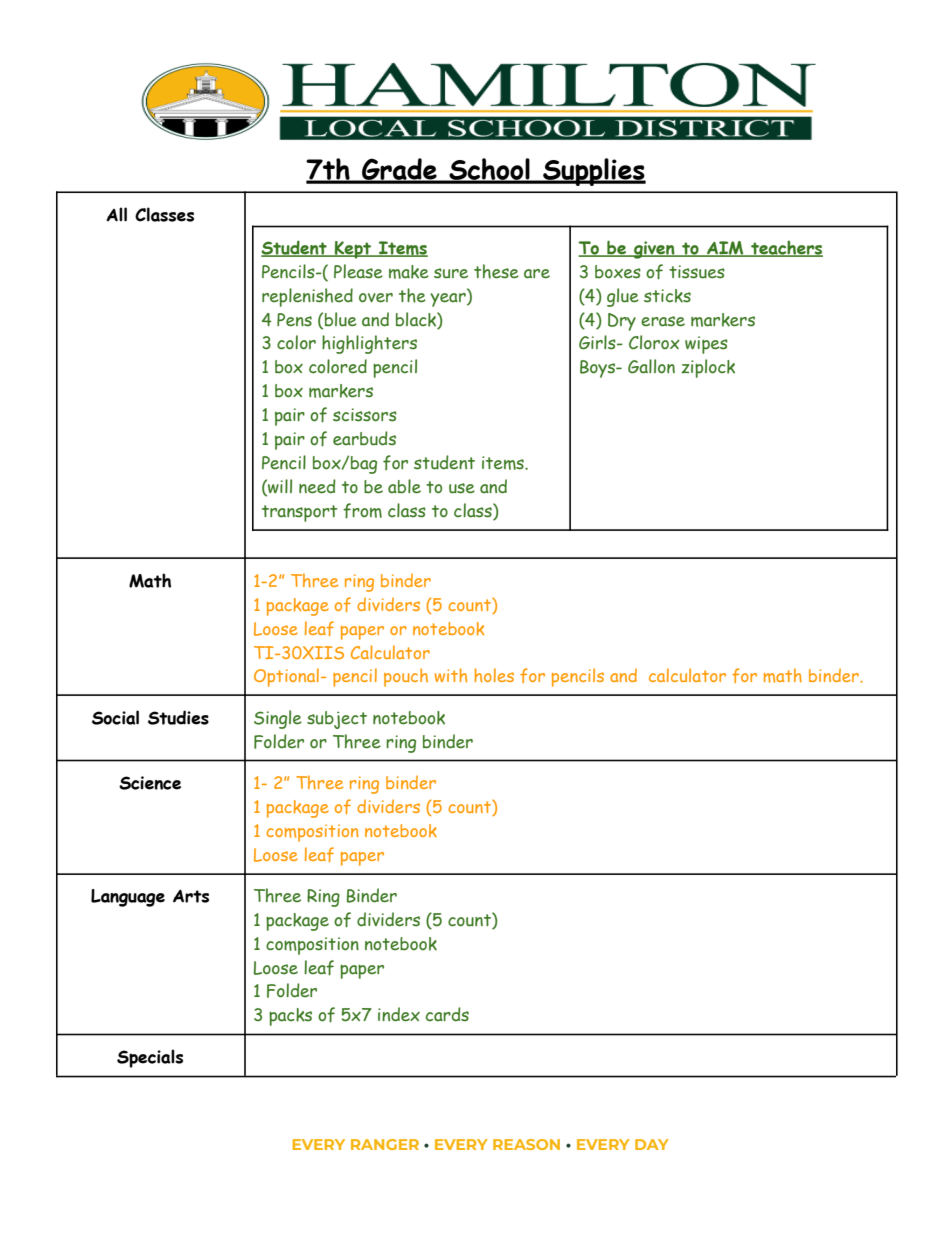 Image resolution: width=952 pixels, height=1233 pixels. I want to click on Specials, so click(150, 1058).
